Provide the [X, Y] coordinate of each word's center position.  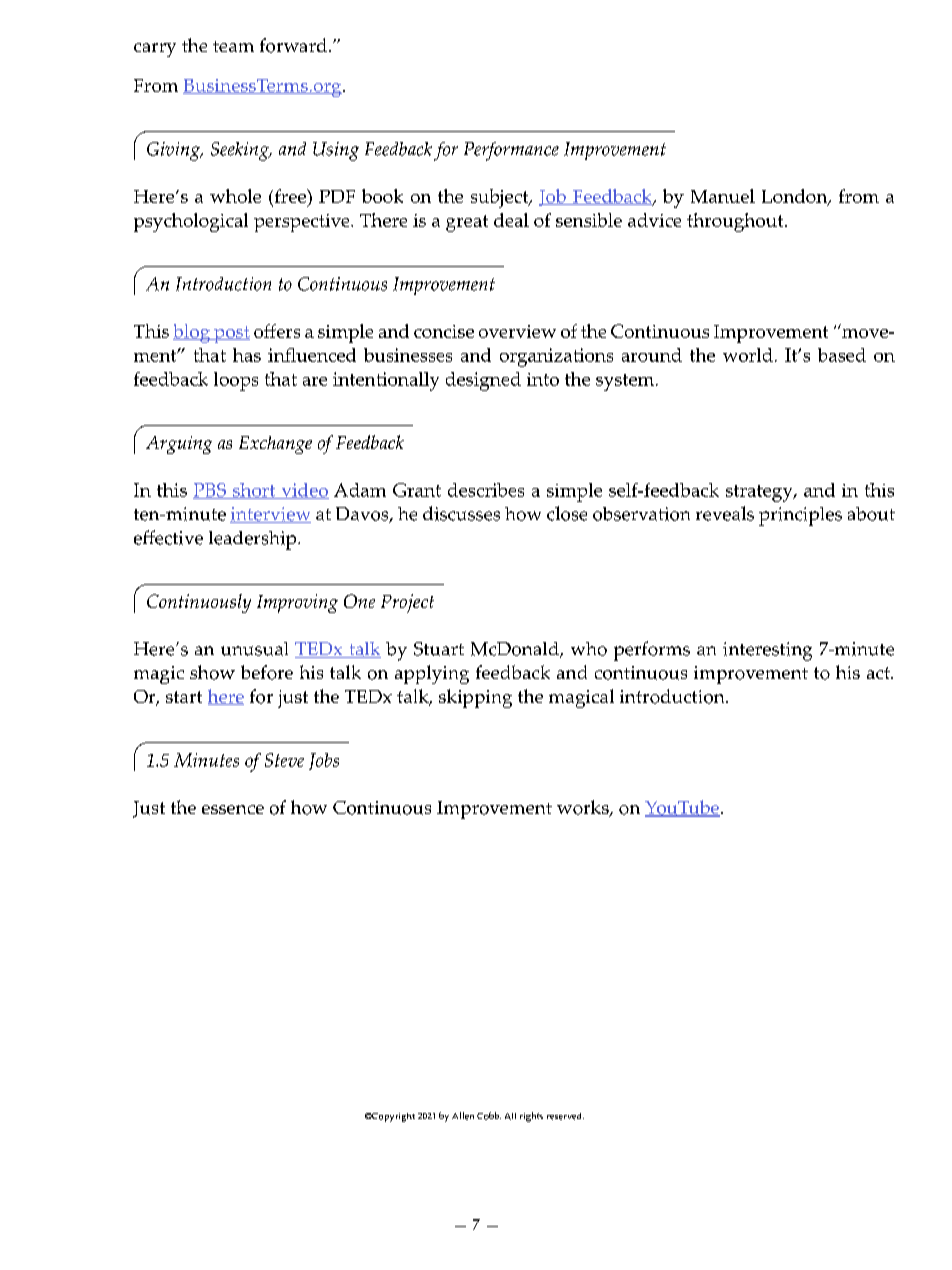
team [233, 46]
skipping [475, 698]
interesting [767, 651]
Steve [284, 760]
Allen [463, 1116]
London [796, 197]
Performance [511, 151]
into [543, 379]
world [748, 355]
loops [236, 381]
